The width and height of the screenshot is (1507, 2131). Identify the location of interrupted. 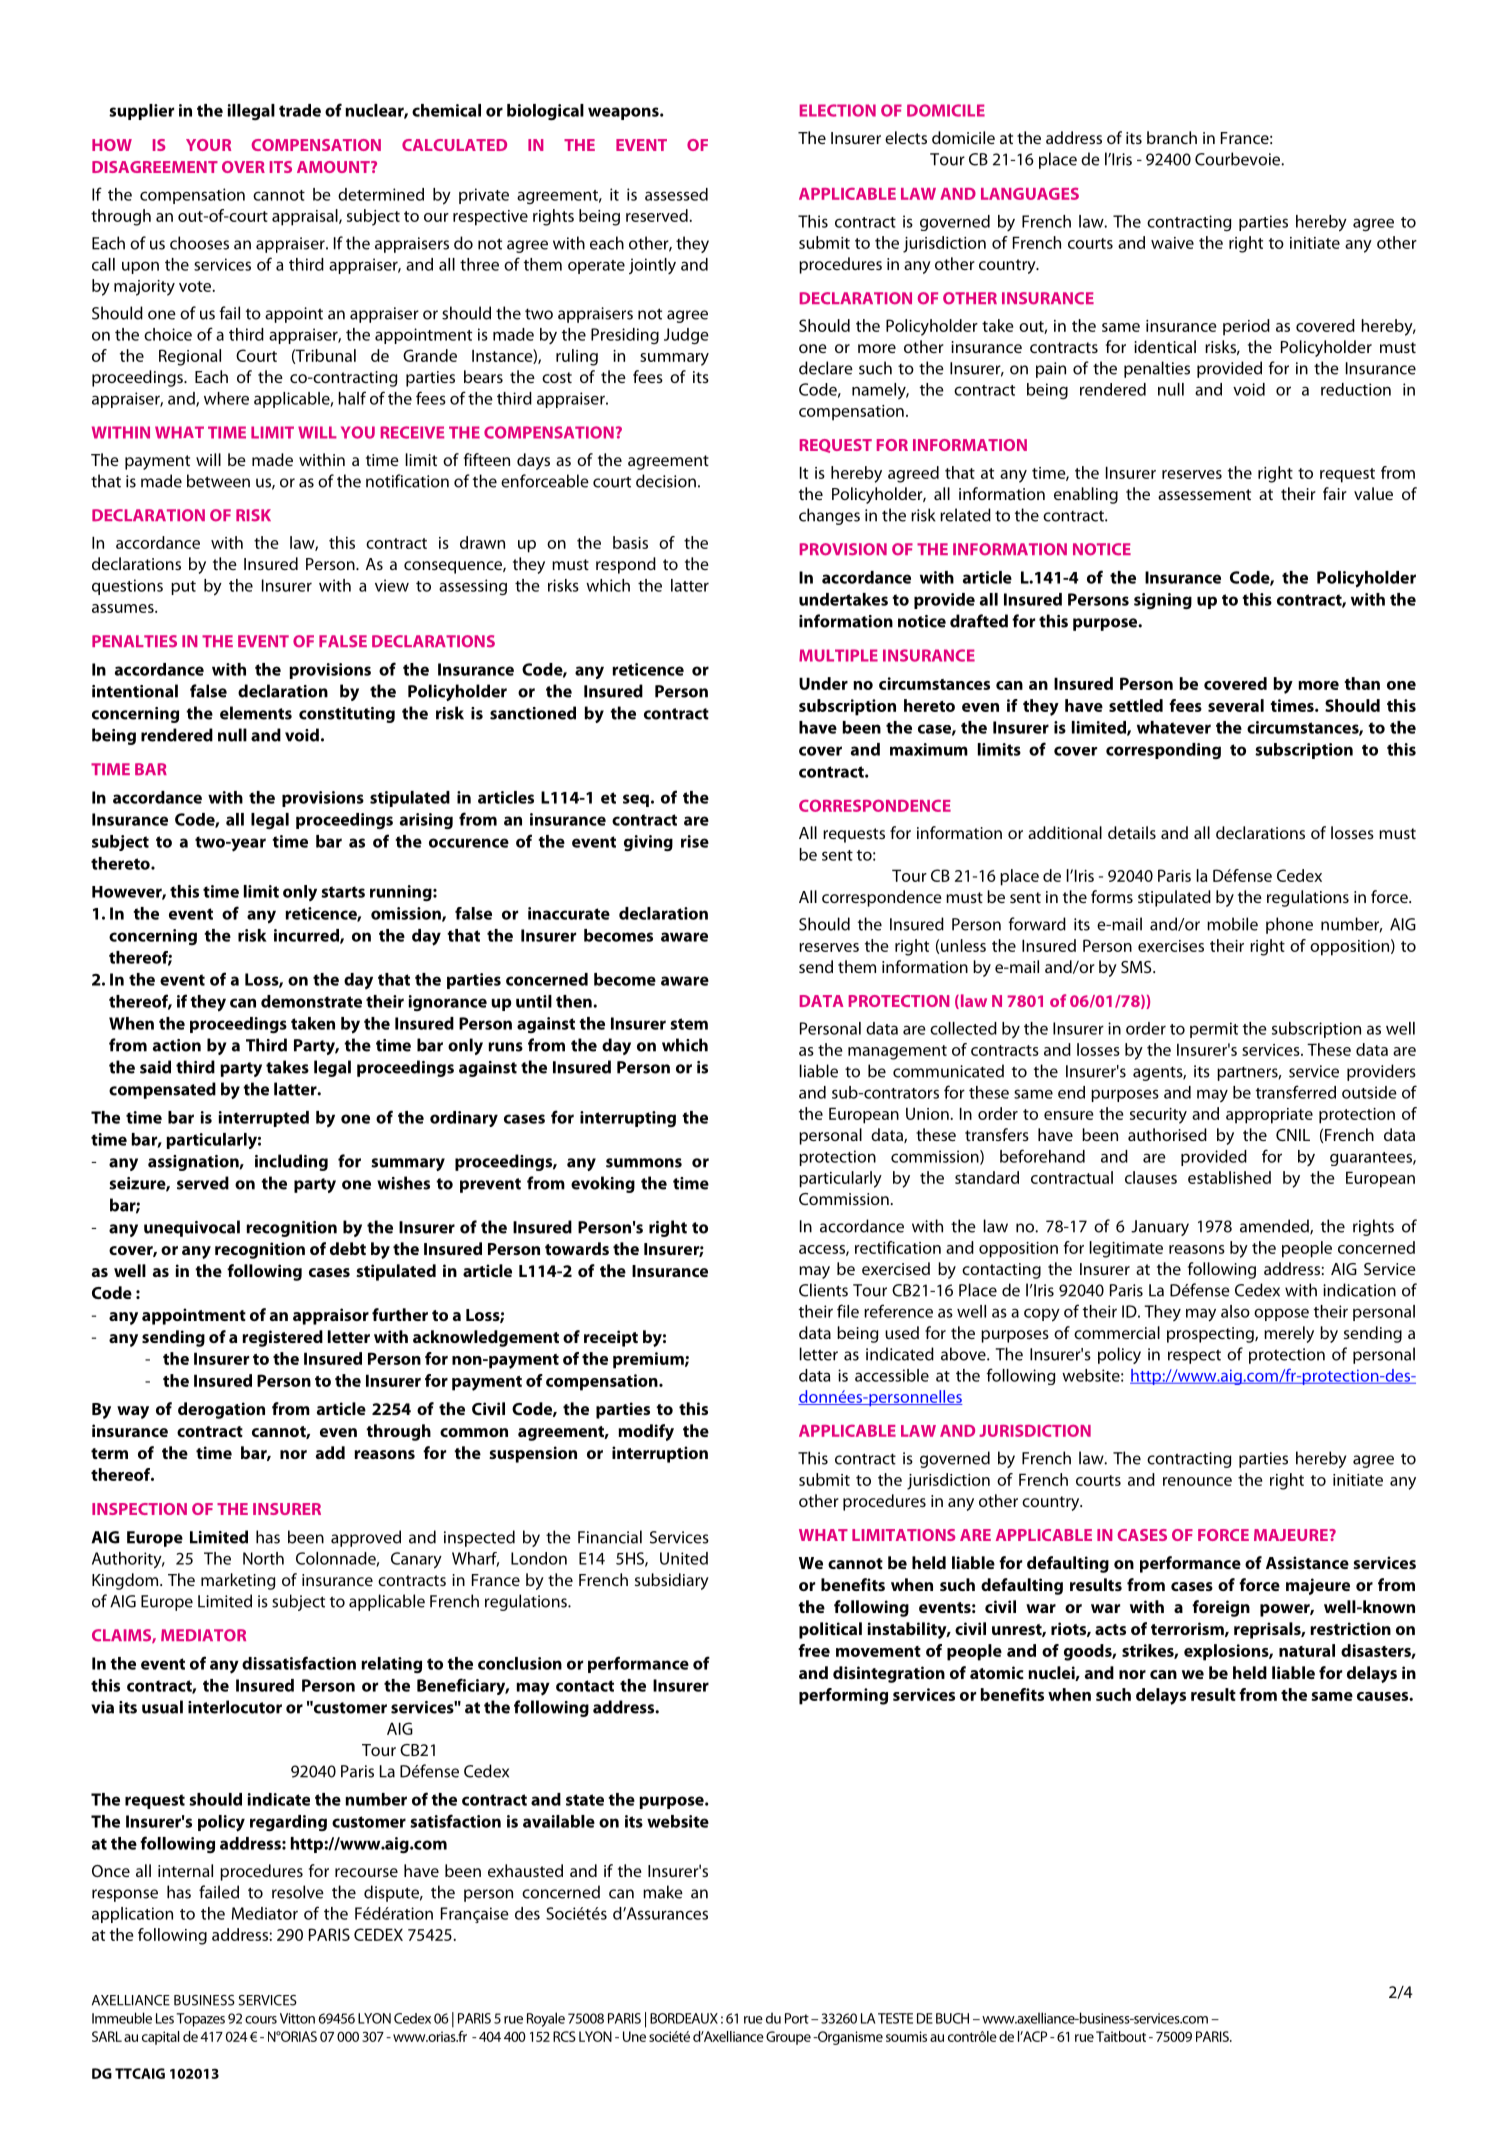
(264, 1119).
